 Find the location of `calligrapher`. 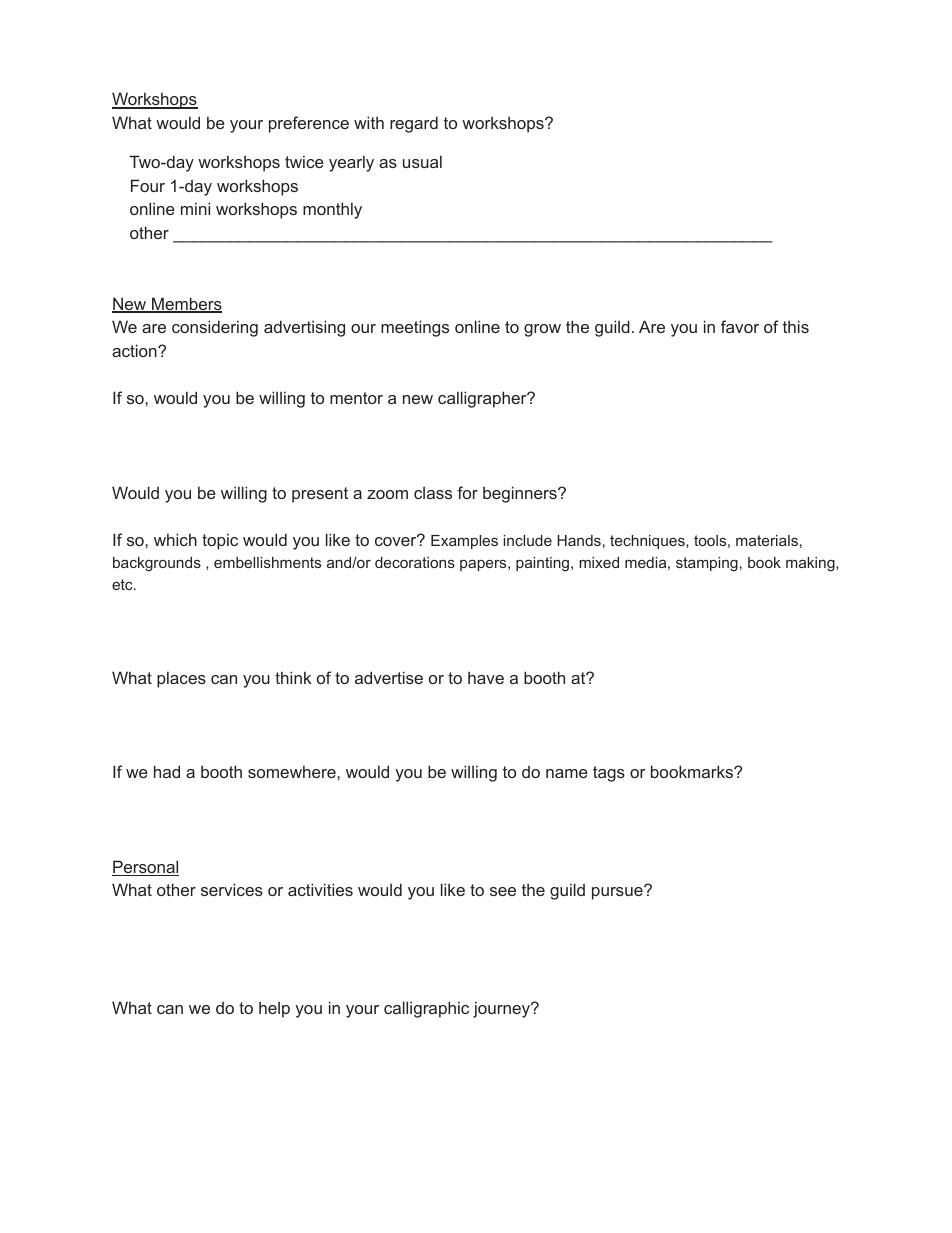

calligrapher is located at coordinates (483, 399).
